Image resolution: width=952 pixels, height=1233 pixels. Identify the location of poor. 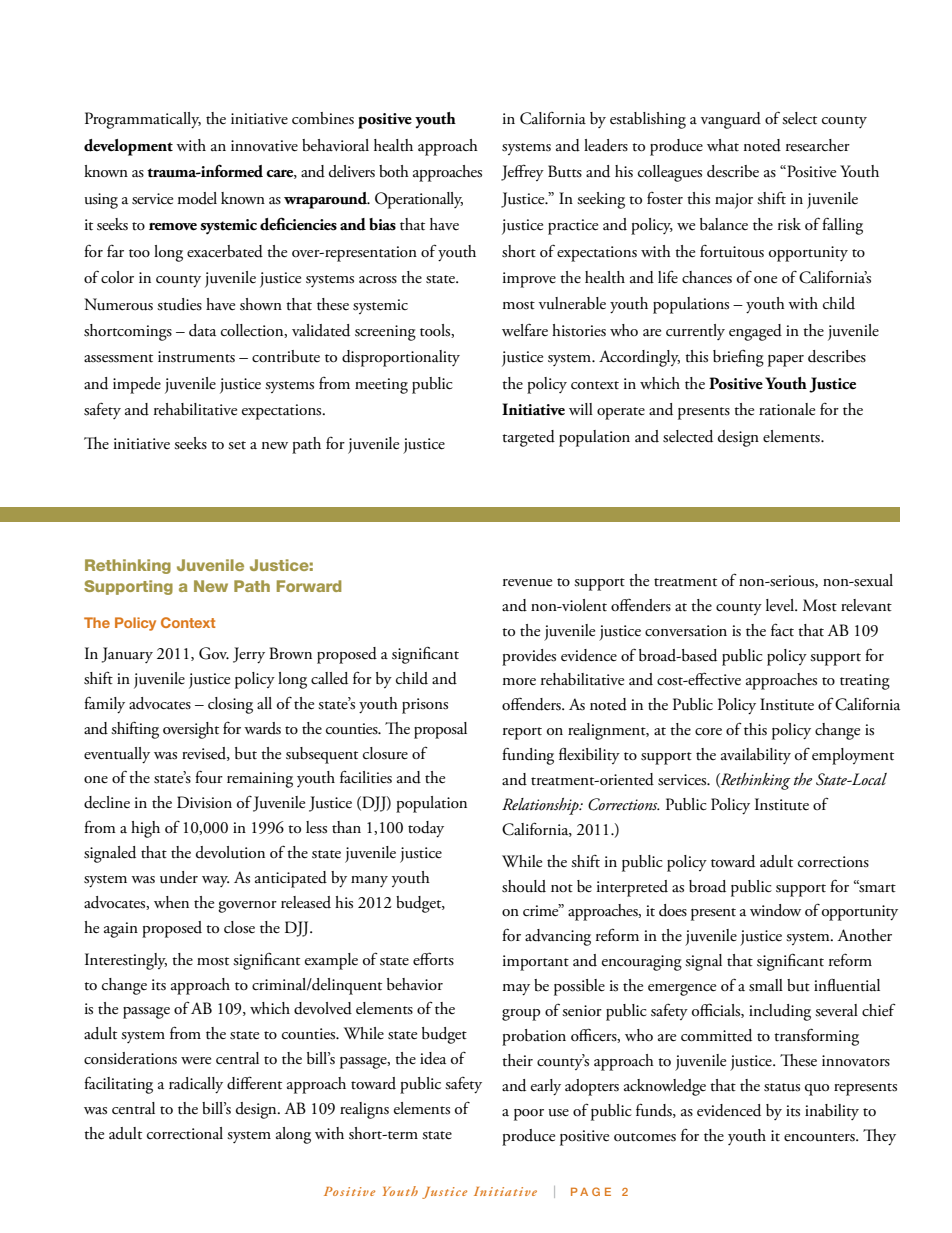
(529, 1115).
